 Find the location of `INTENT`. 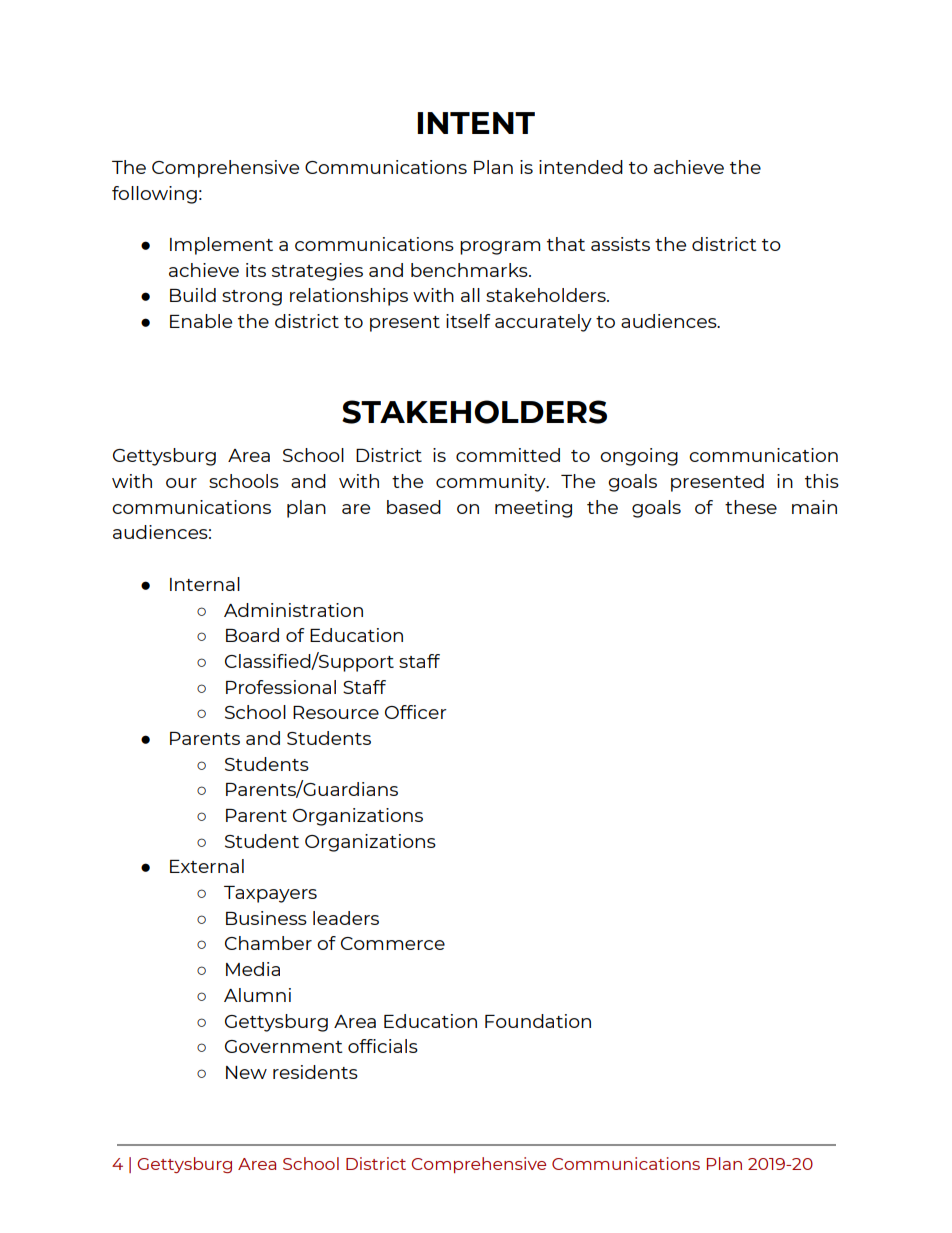

INTENT is located at coordinates (476, 123).
